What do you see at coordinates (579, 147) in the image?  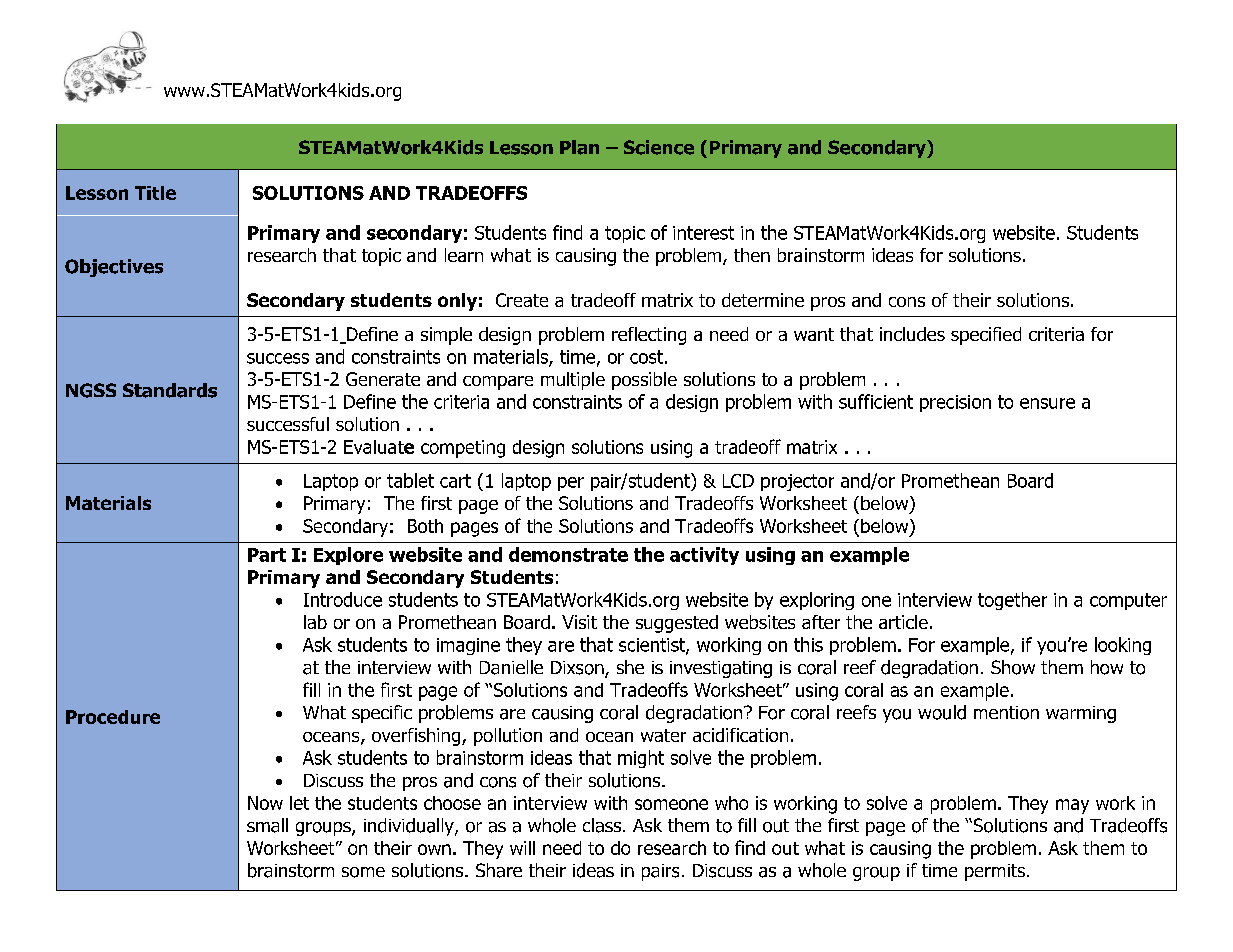 I see `Plan` at bounding box center [579, 147].
